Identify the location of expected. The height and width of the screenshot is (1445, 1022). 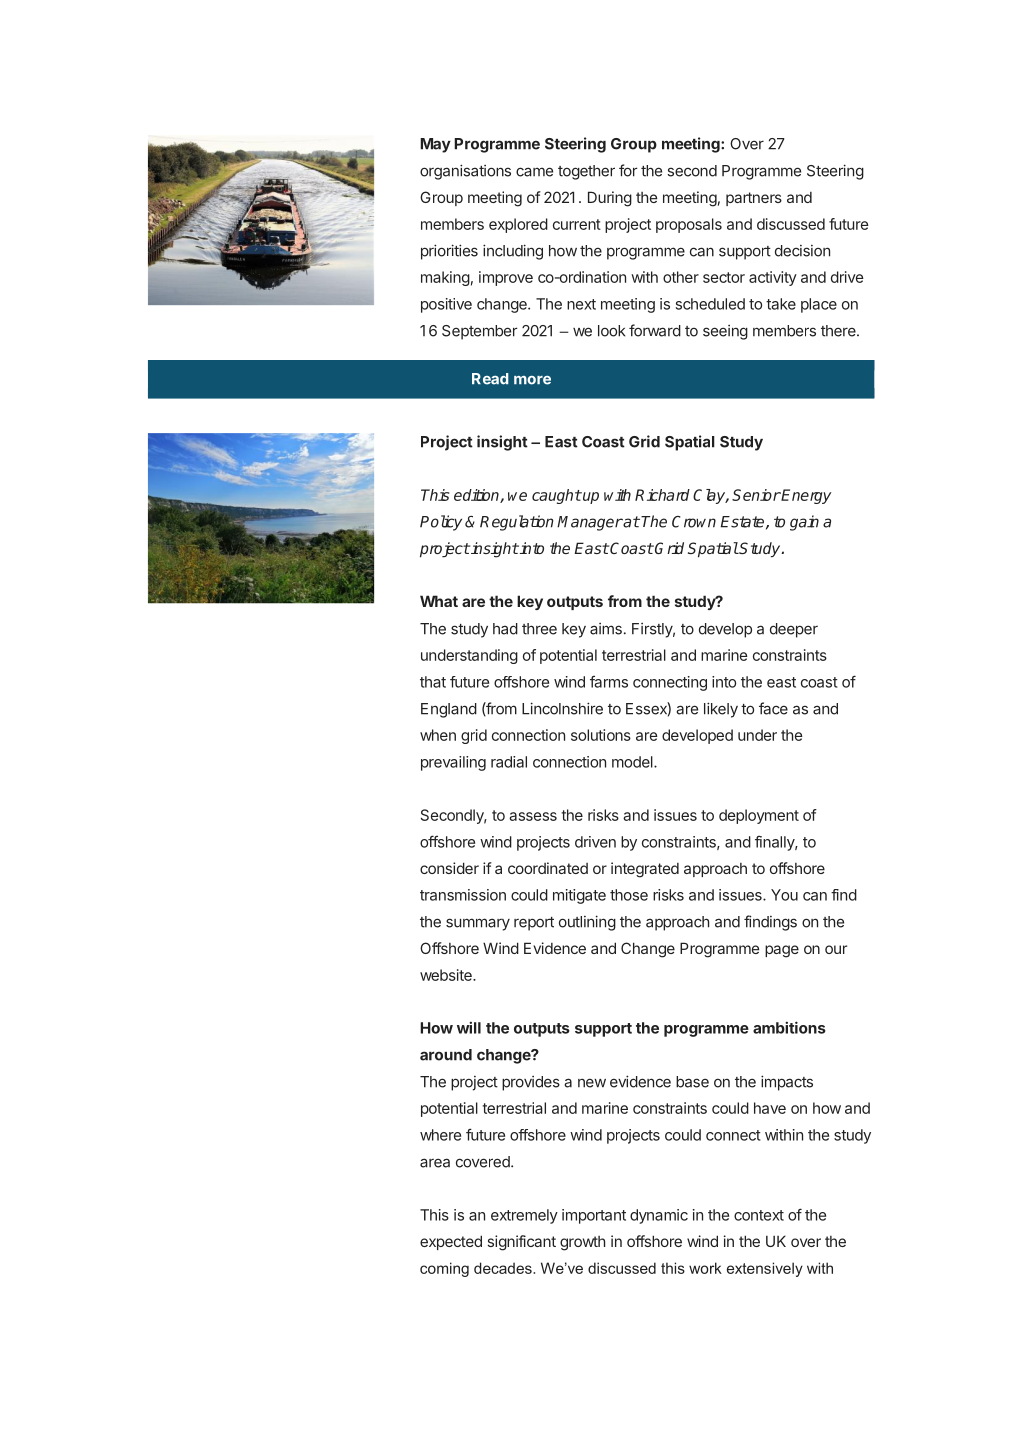
(451, 1242).
